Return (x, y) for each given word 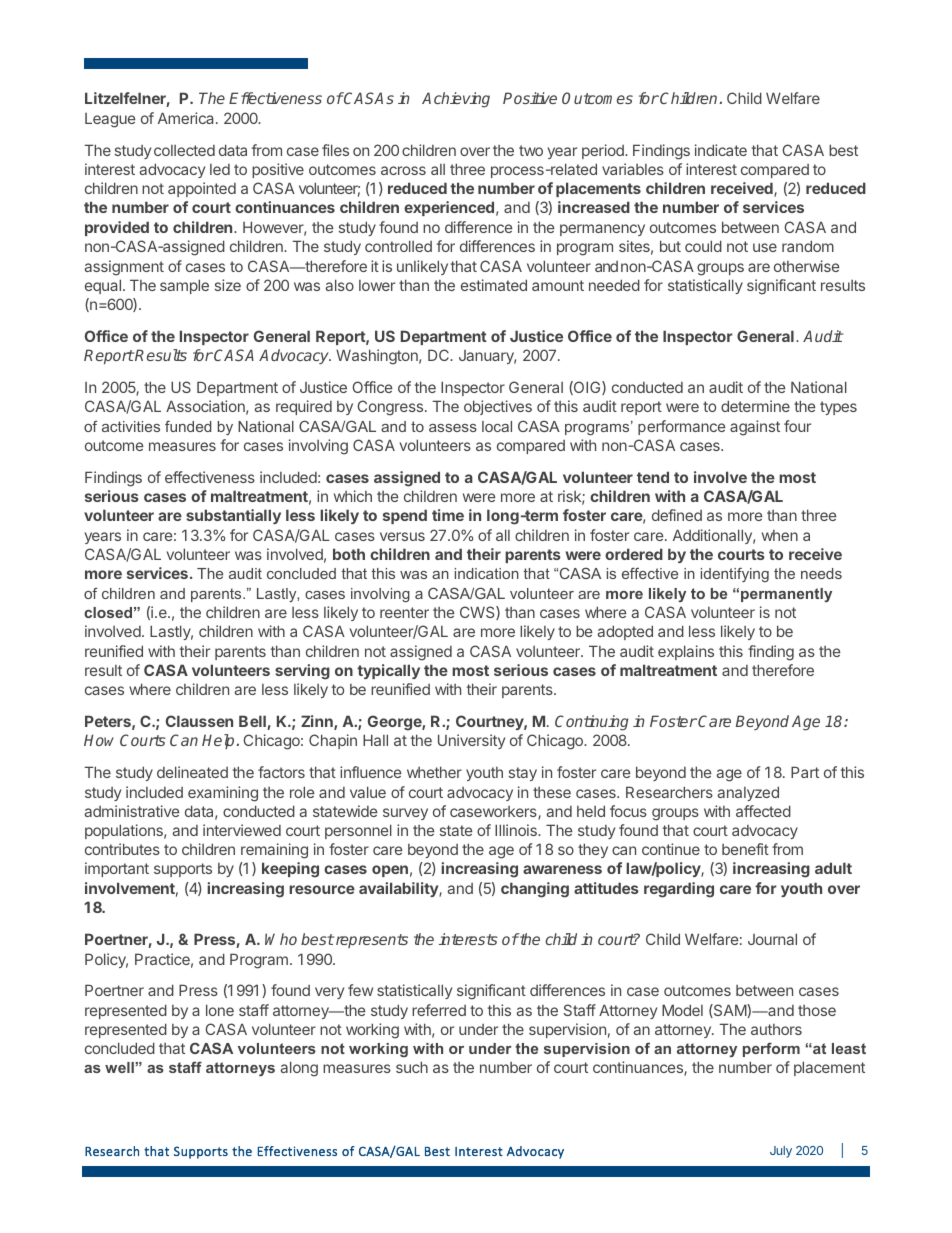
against (755, 428)
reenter (404, 612)
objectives (498, 407)
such (412, 1067)
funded (188, 426)
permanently (786, 595)
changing (535, 890)
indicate (721, 150)
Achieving (456, 100)
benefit (745, 849)
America (187, 118)
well (120, 1067)
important (117, 869)
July (781, 1152)
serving (302, 672)
